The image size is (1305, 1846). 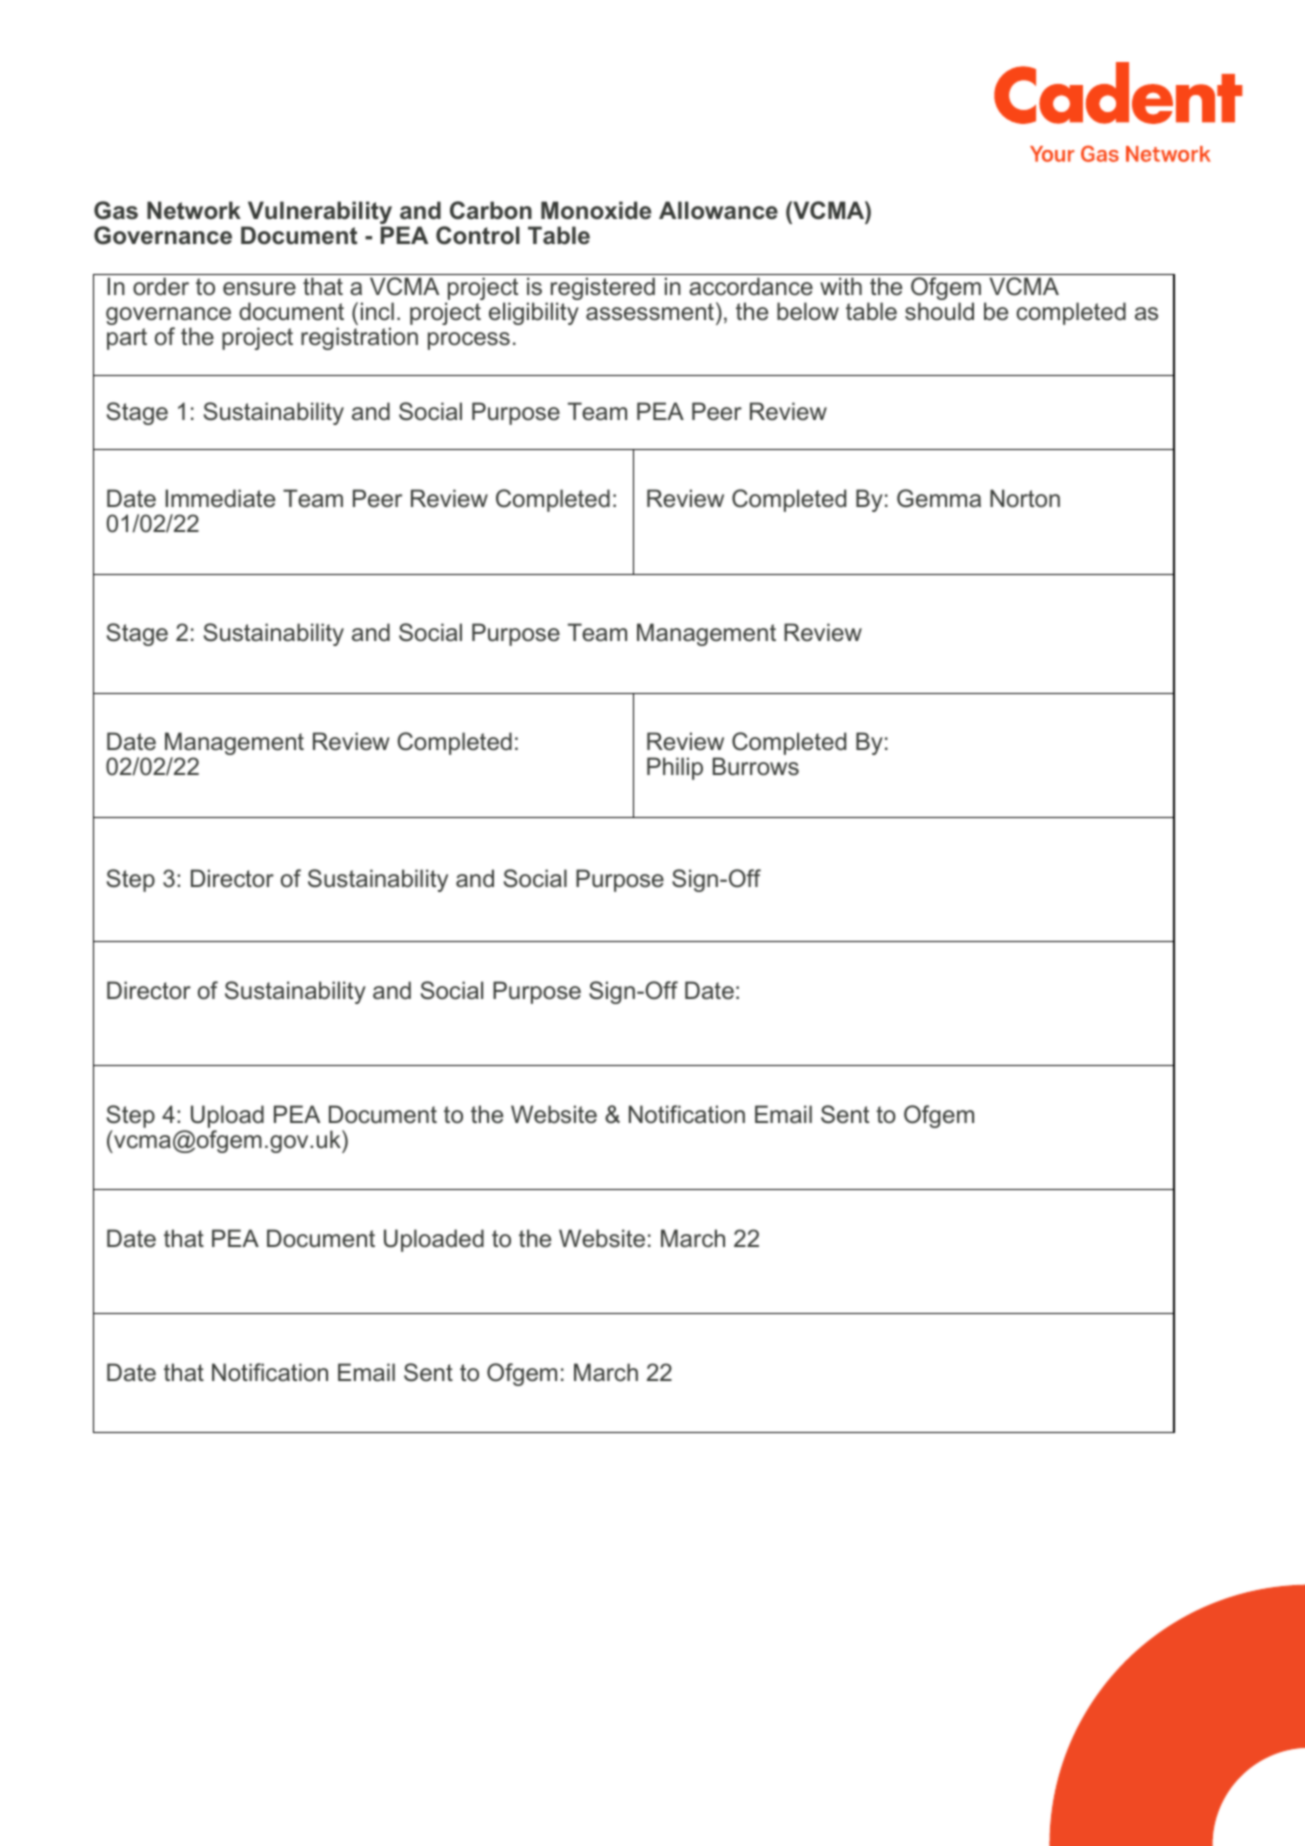 I want to click on Philip, so click(x=675, y=768).
